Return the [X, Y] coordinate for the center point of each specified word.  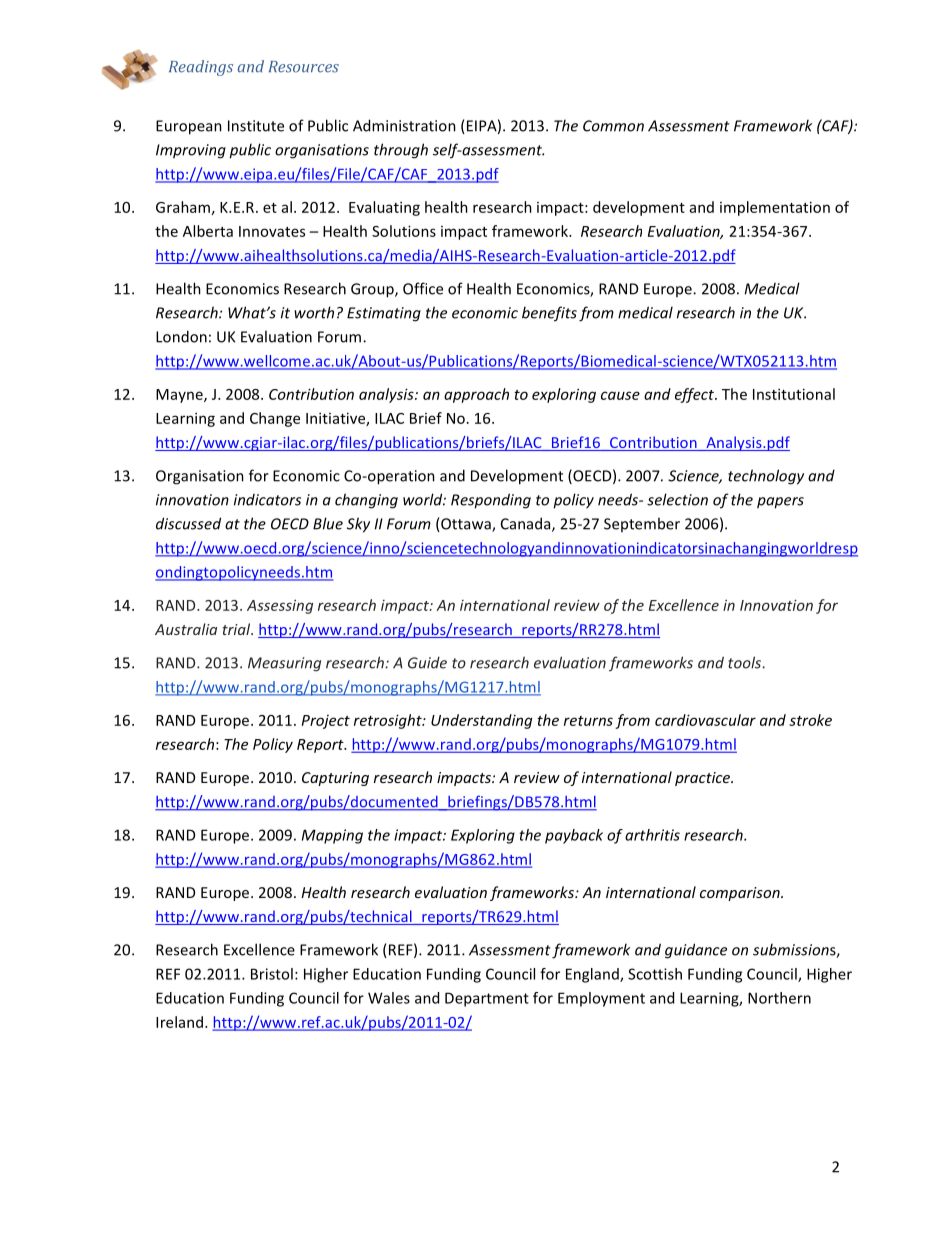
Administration [404, 125]
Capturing [335, 779]
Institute [256, 126]
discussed [188, 523]
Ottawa [466, 525]
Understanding [481, 721]
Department [487, 999]
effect [695, 395]
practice [704, 779]
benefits [549, 314]
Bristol [272, 974]
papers [780, 503]
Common [613, 126]
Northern [779, 998]
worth [314, 312]
